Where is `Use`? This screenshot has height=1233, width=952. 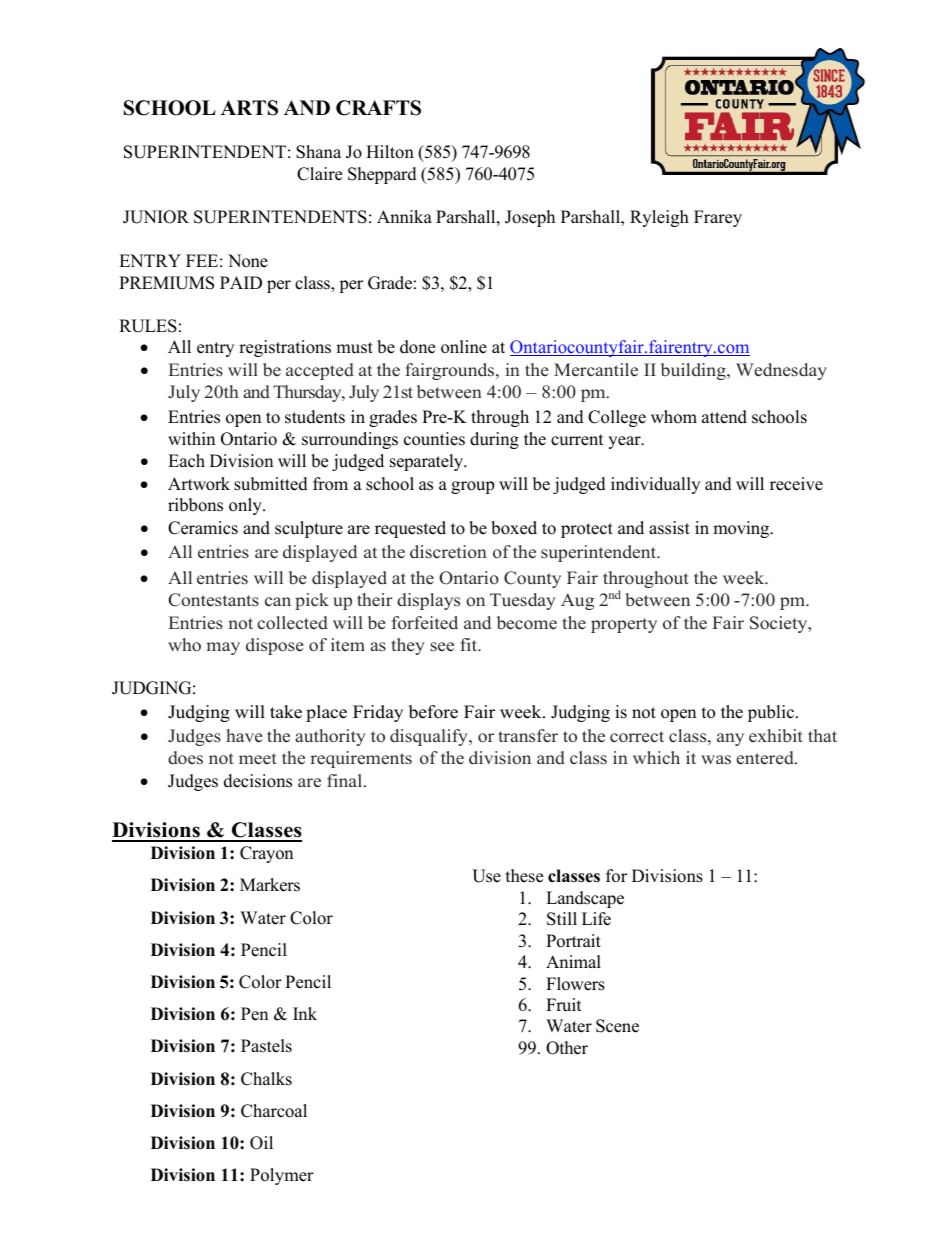
Use is located at coordinates (486, 876).
